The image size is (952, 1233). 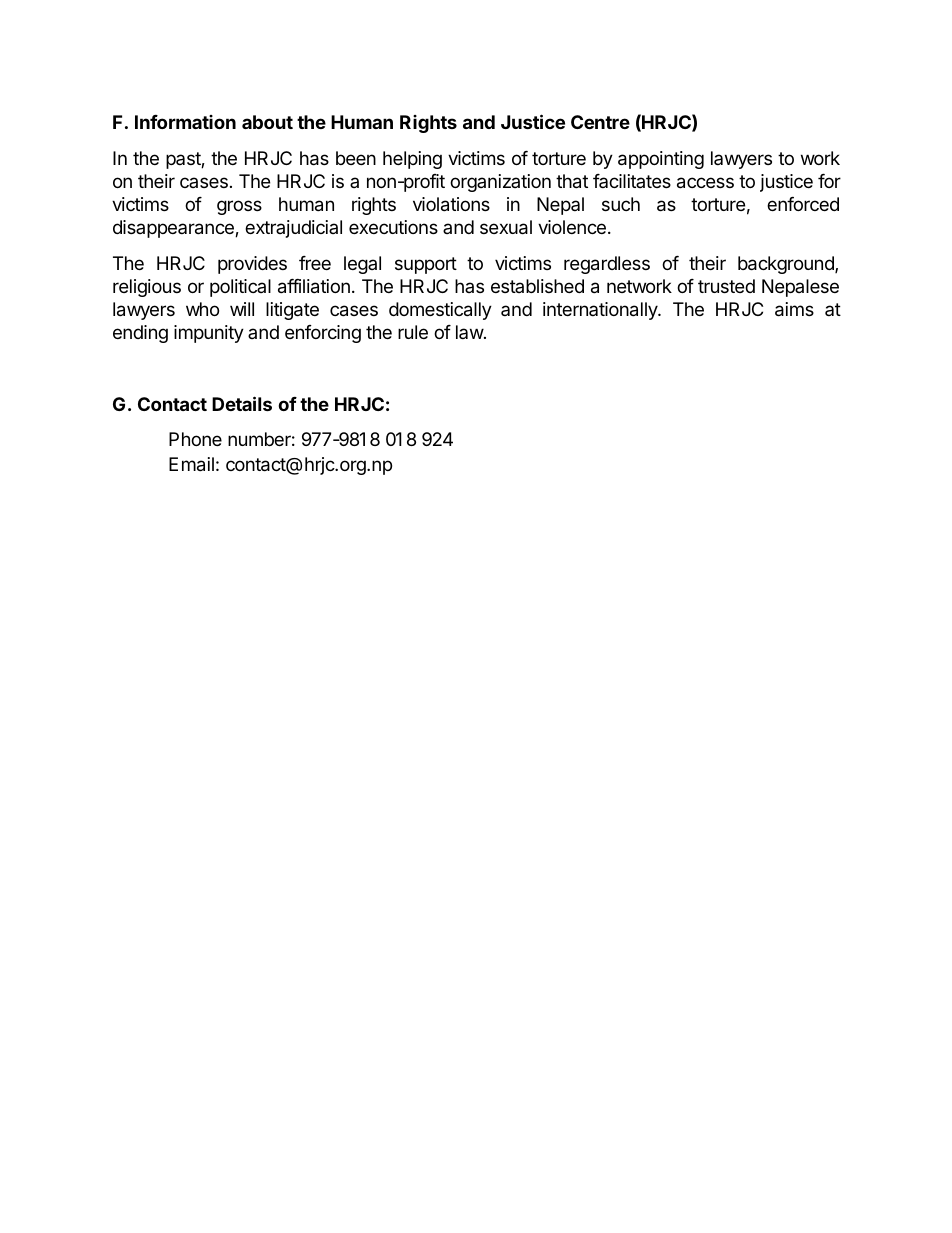 I want to click on Email, so click(x=191, y=464).
